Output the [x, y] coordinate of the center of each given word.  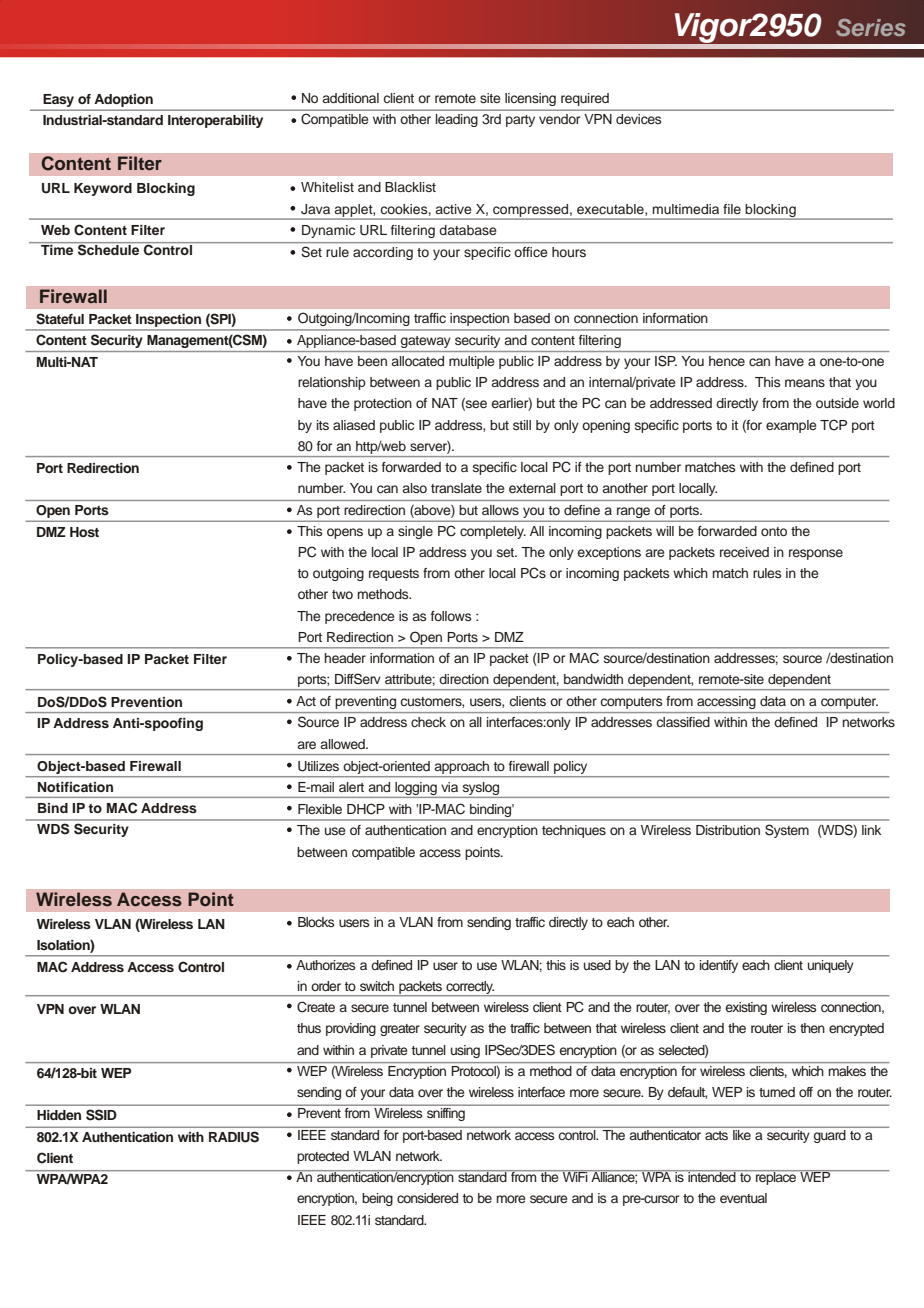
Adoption [123, 102]
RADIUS [234, 1137]
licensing [530, 99]
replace [776, 1177]
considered [427, 1198]
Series [871, 28]
